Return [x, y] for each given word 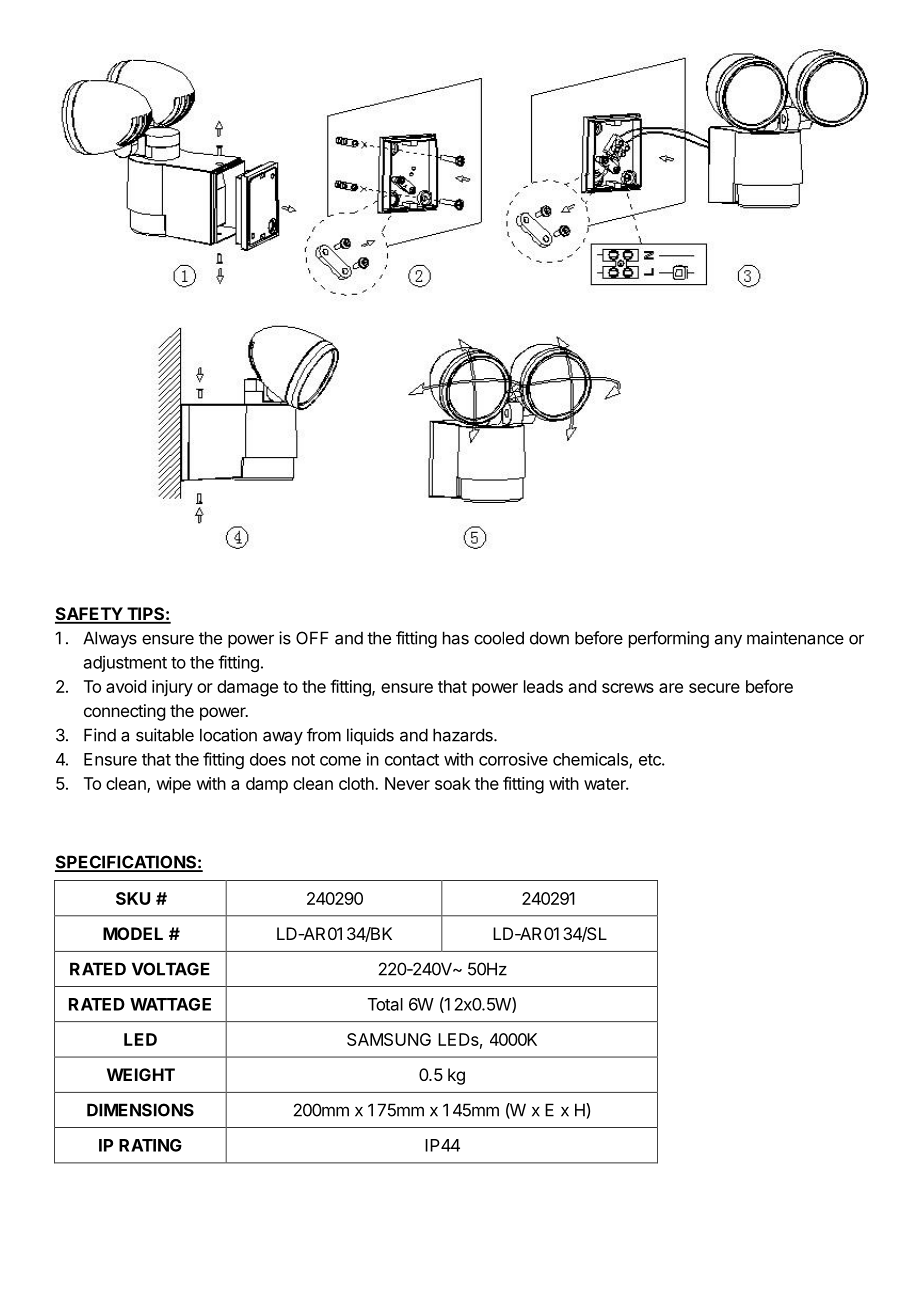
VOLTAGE [171, 969]
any [728, 641]
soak [453, 783]
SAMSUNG [389, 1039]
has [456, 638]
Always [110, 639]
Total [385, 1004]
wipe [173, 785]
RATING [150, 1145]
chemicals [591, 760]
